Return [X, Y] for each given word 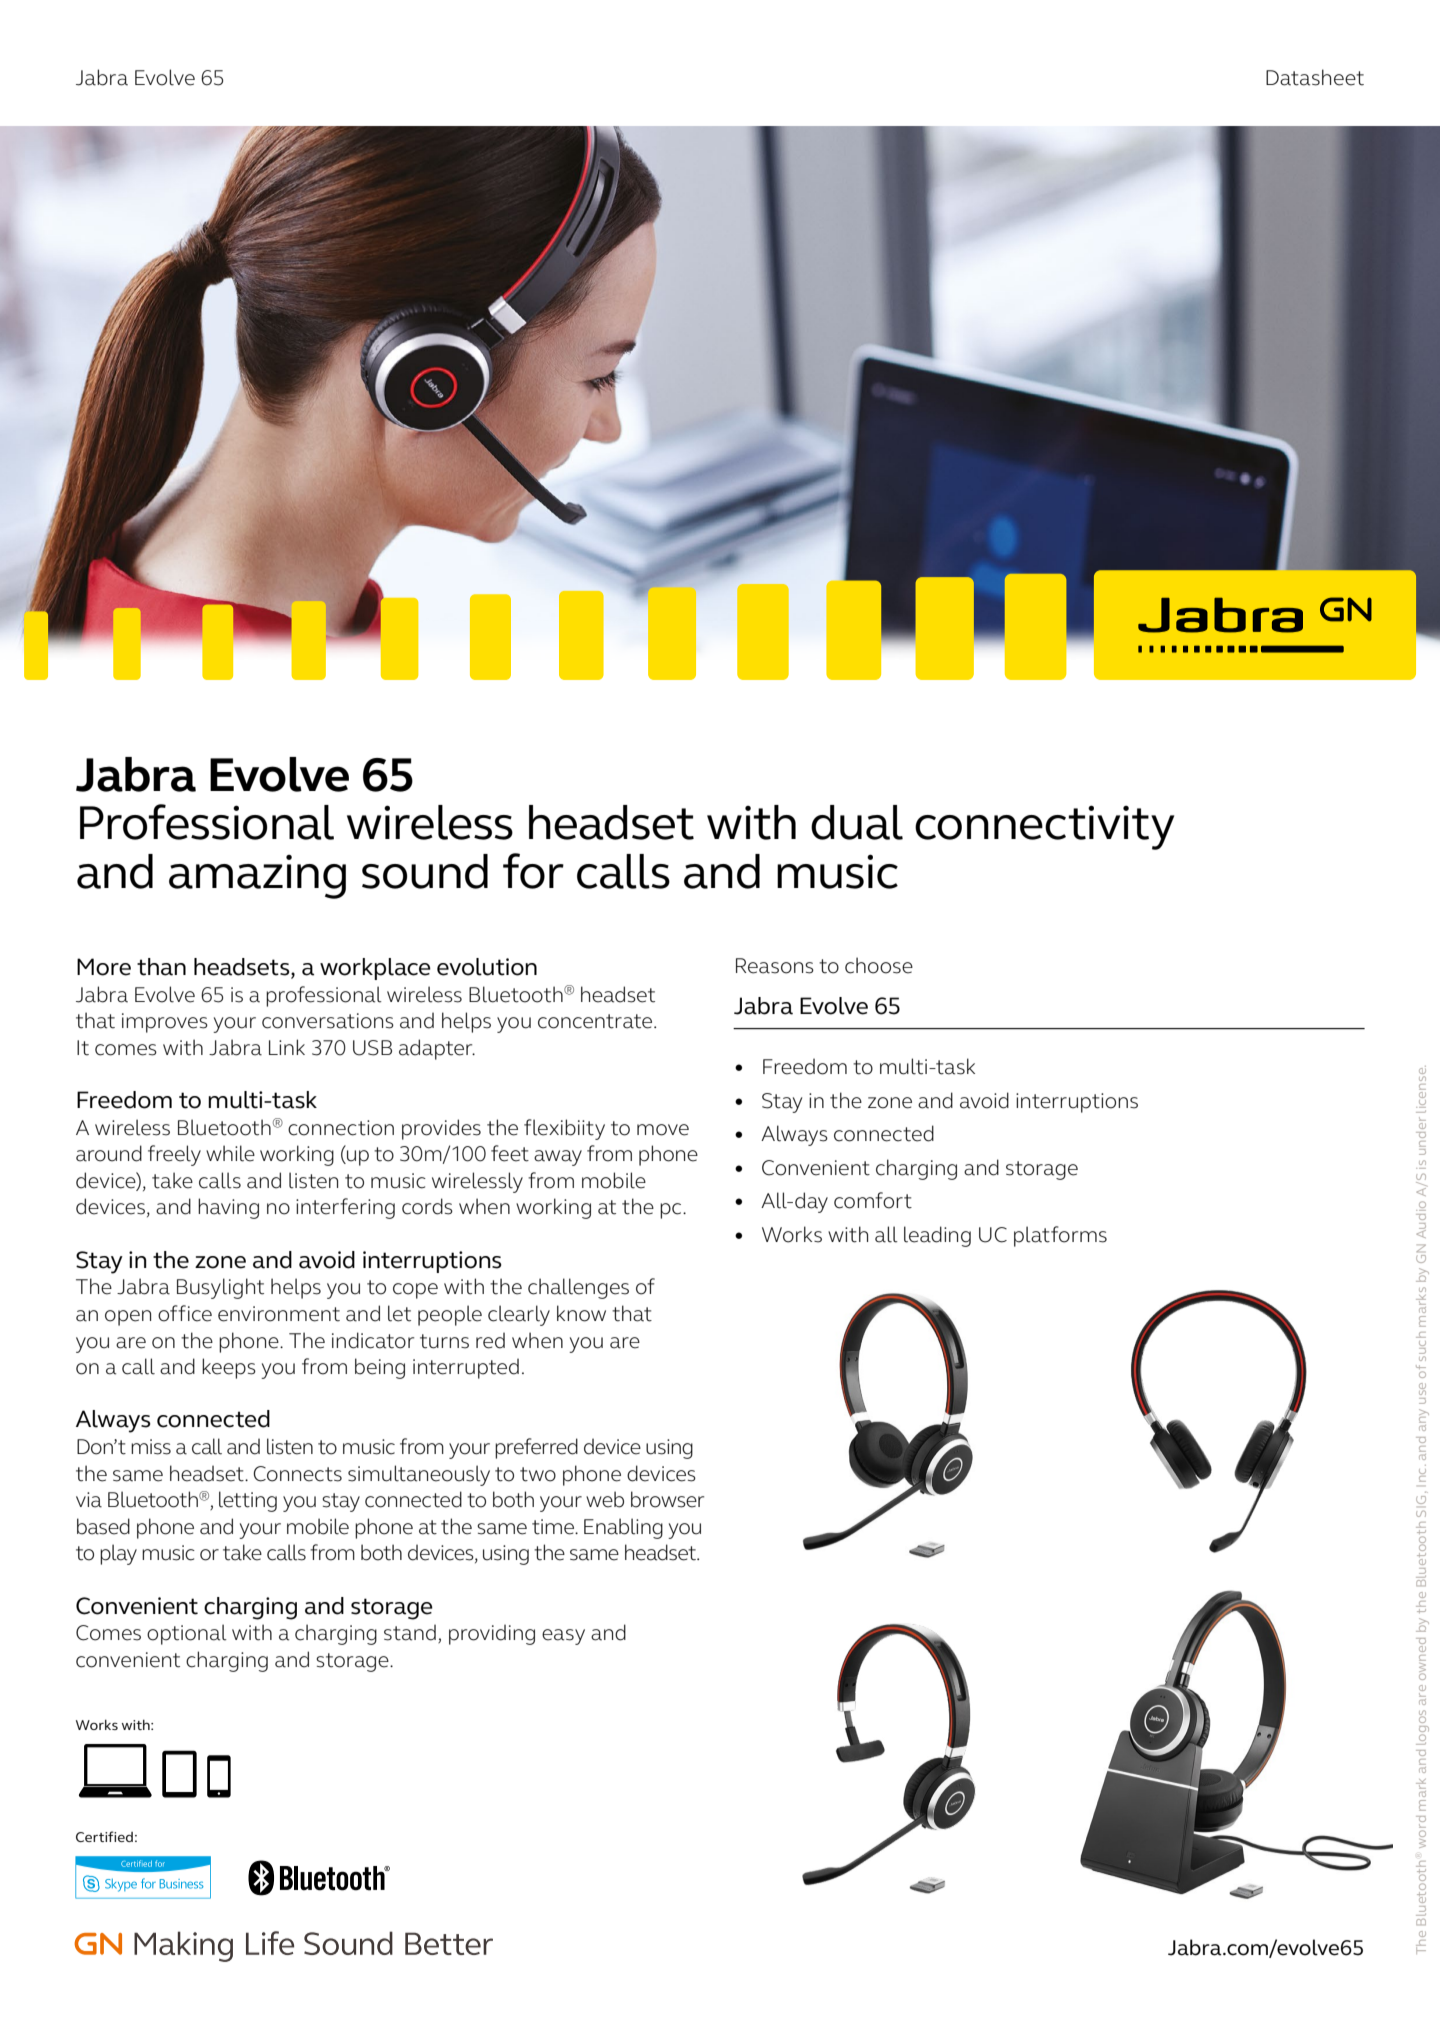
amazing [257, 877]
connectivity [1044, 827]
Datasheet [1315, 77]
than [161, 967]
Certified [104, 1836]
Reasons [775, 966]
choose [879, 965]
